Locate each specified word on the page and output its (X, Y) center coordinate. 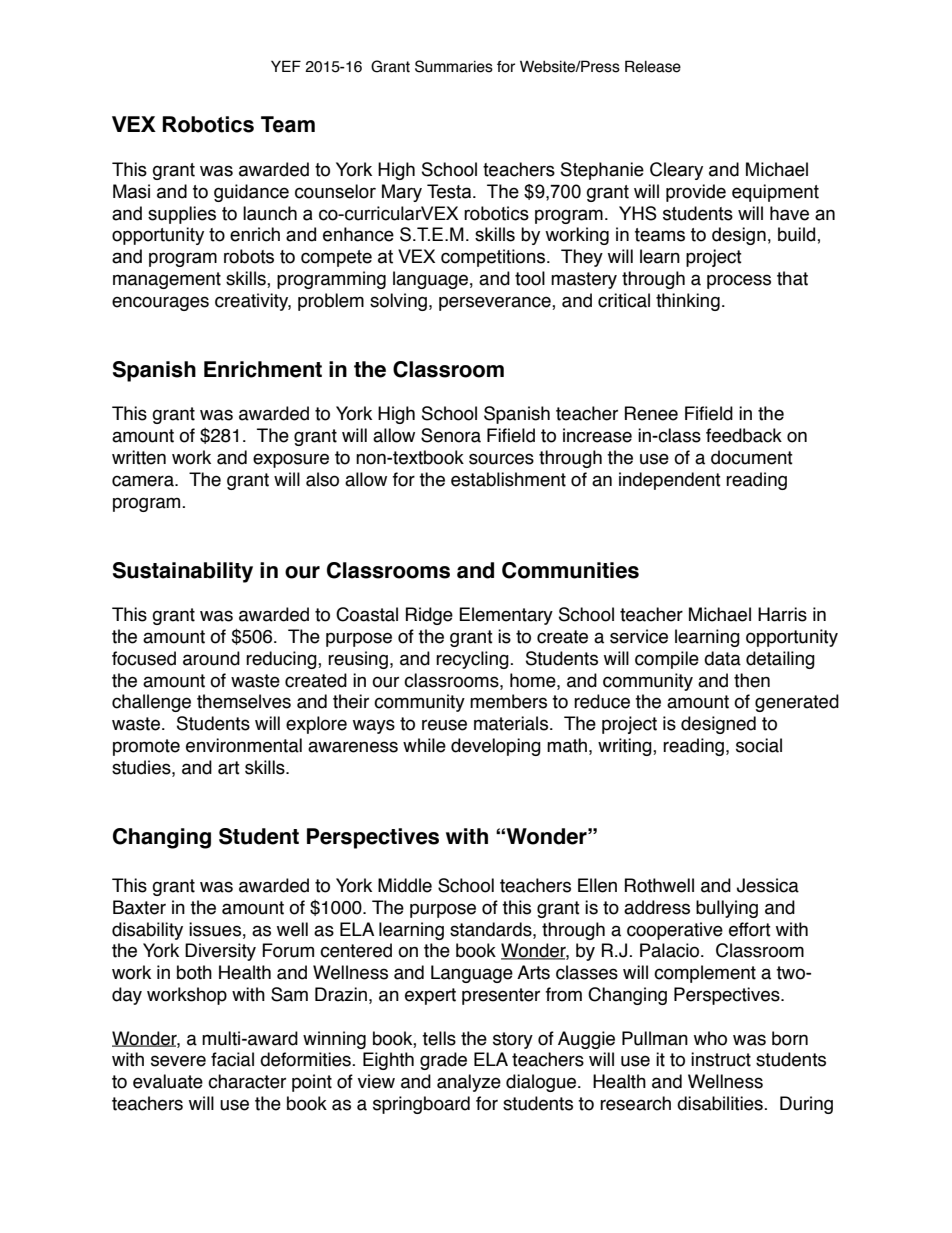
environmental (244, 745)
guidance (251, 193)
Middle (405, 885)
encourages (160, 303)
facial (232, 1059)
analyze (469, 1083)
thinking (688, 302)
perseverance (496, 303)
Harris (782, 614)
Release (653, 66)
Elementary (506, 616)
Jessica (768, 885)
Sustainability (183, 572)
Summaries (454, 66)
